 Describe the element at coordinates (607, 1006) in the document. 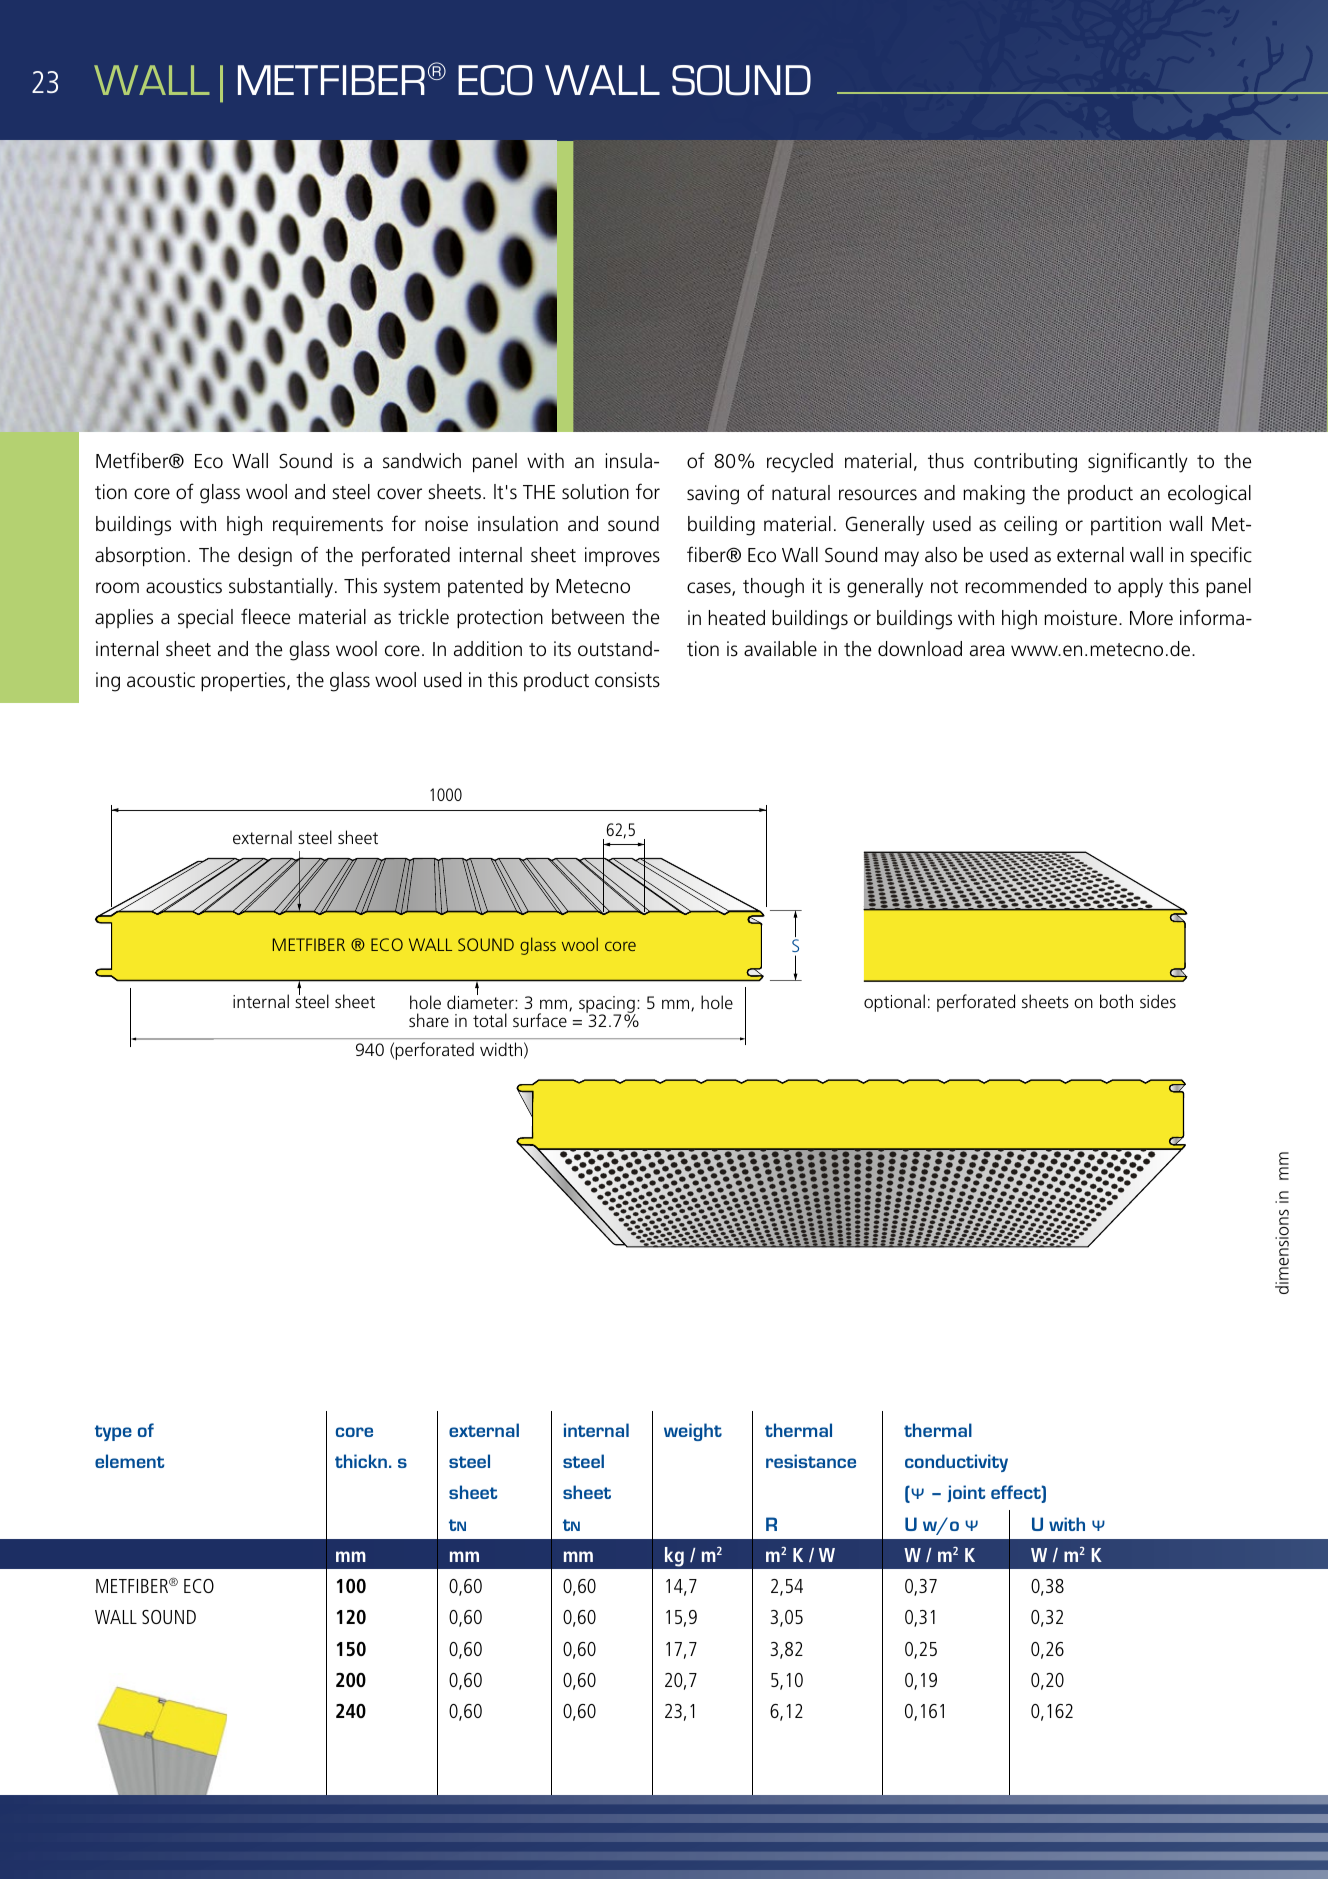

I see `spacing` at that location.
